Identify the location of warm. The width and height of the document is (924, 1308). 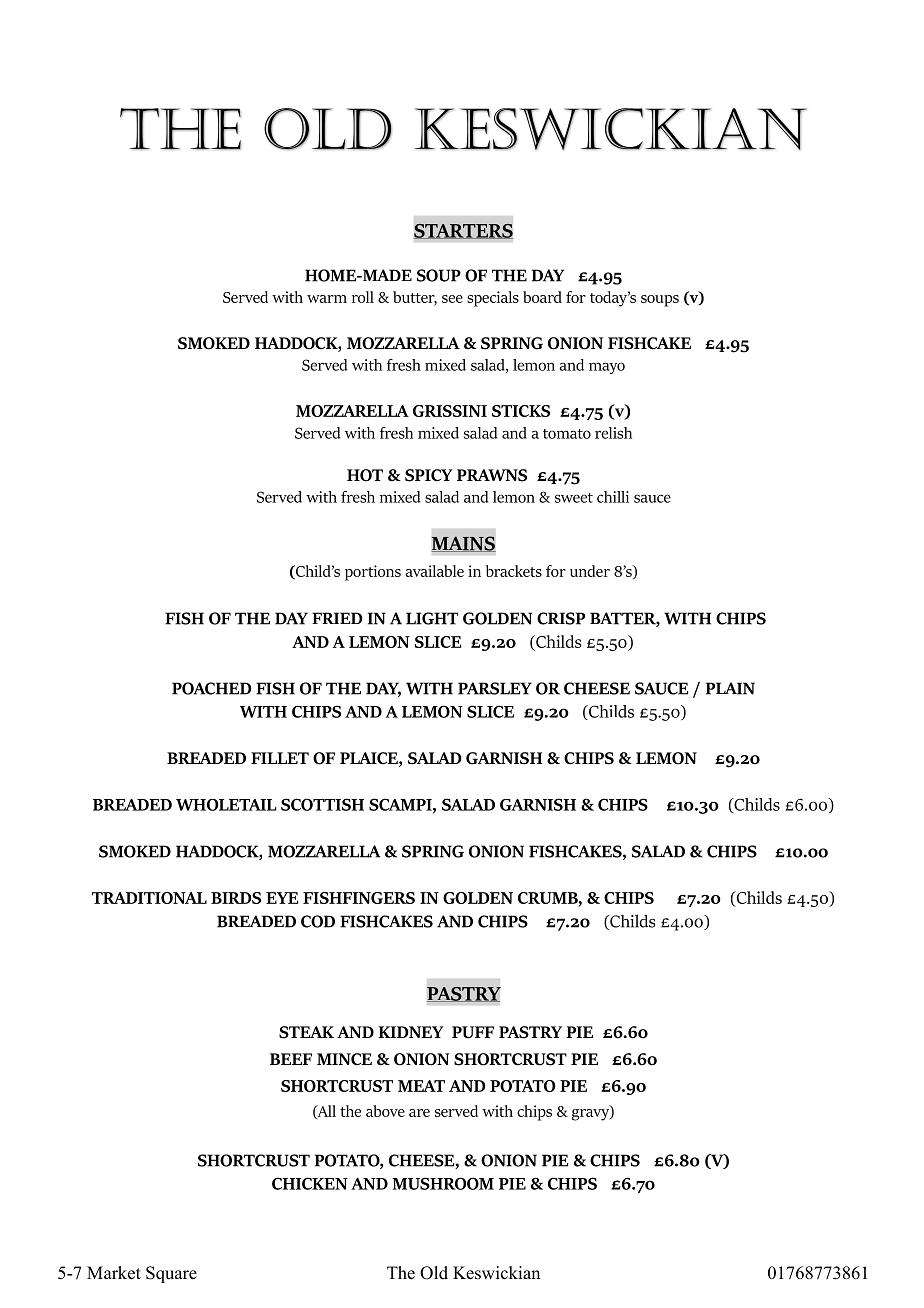
(327, 299).
